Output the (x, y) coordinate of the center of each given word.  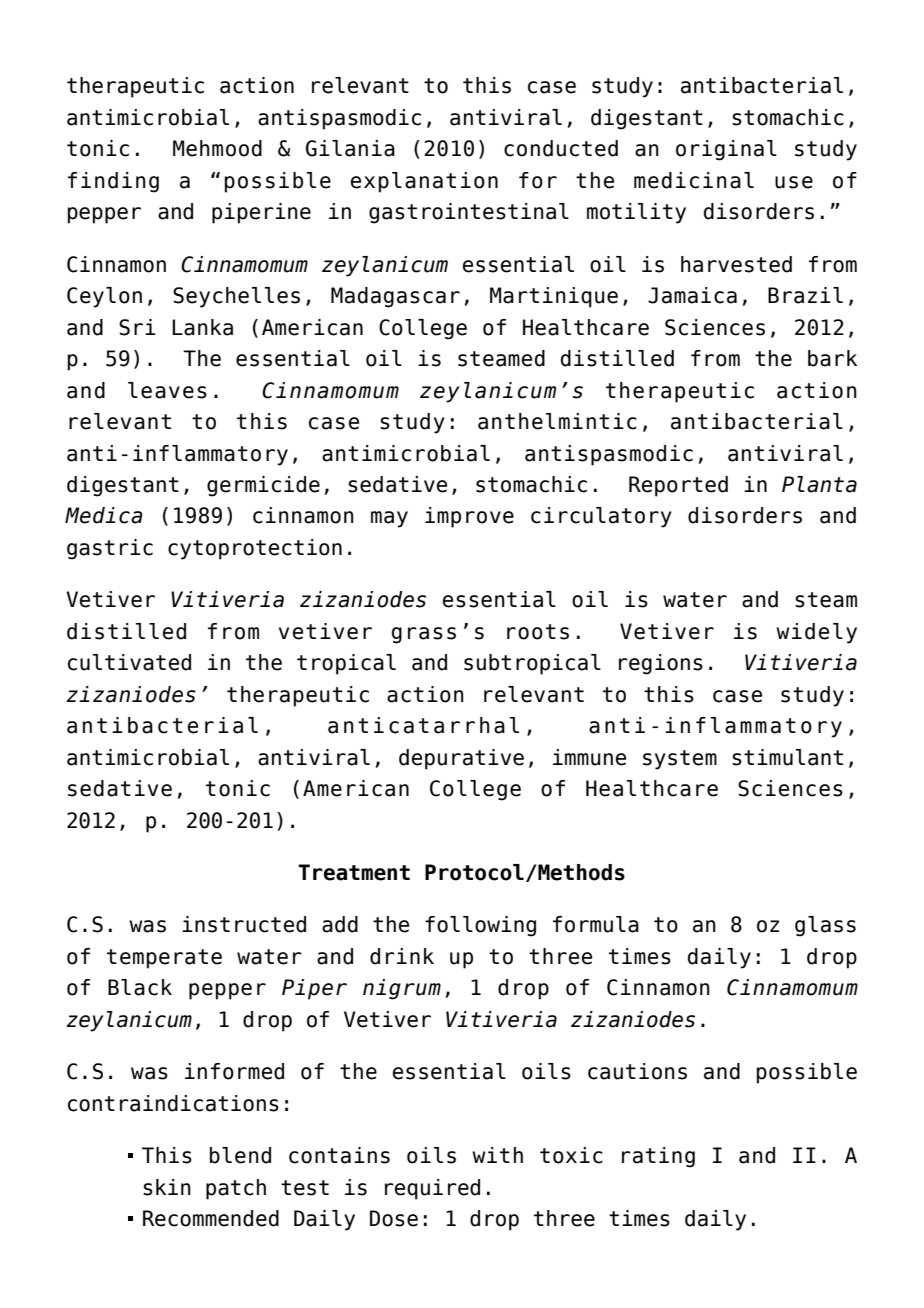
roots (538, 632)
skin (167, 1187)
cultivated (129, 662)
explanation (424, 182)
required (432, 1189)
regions (661, 664)
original (726, 150)
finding (113, 182)
